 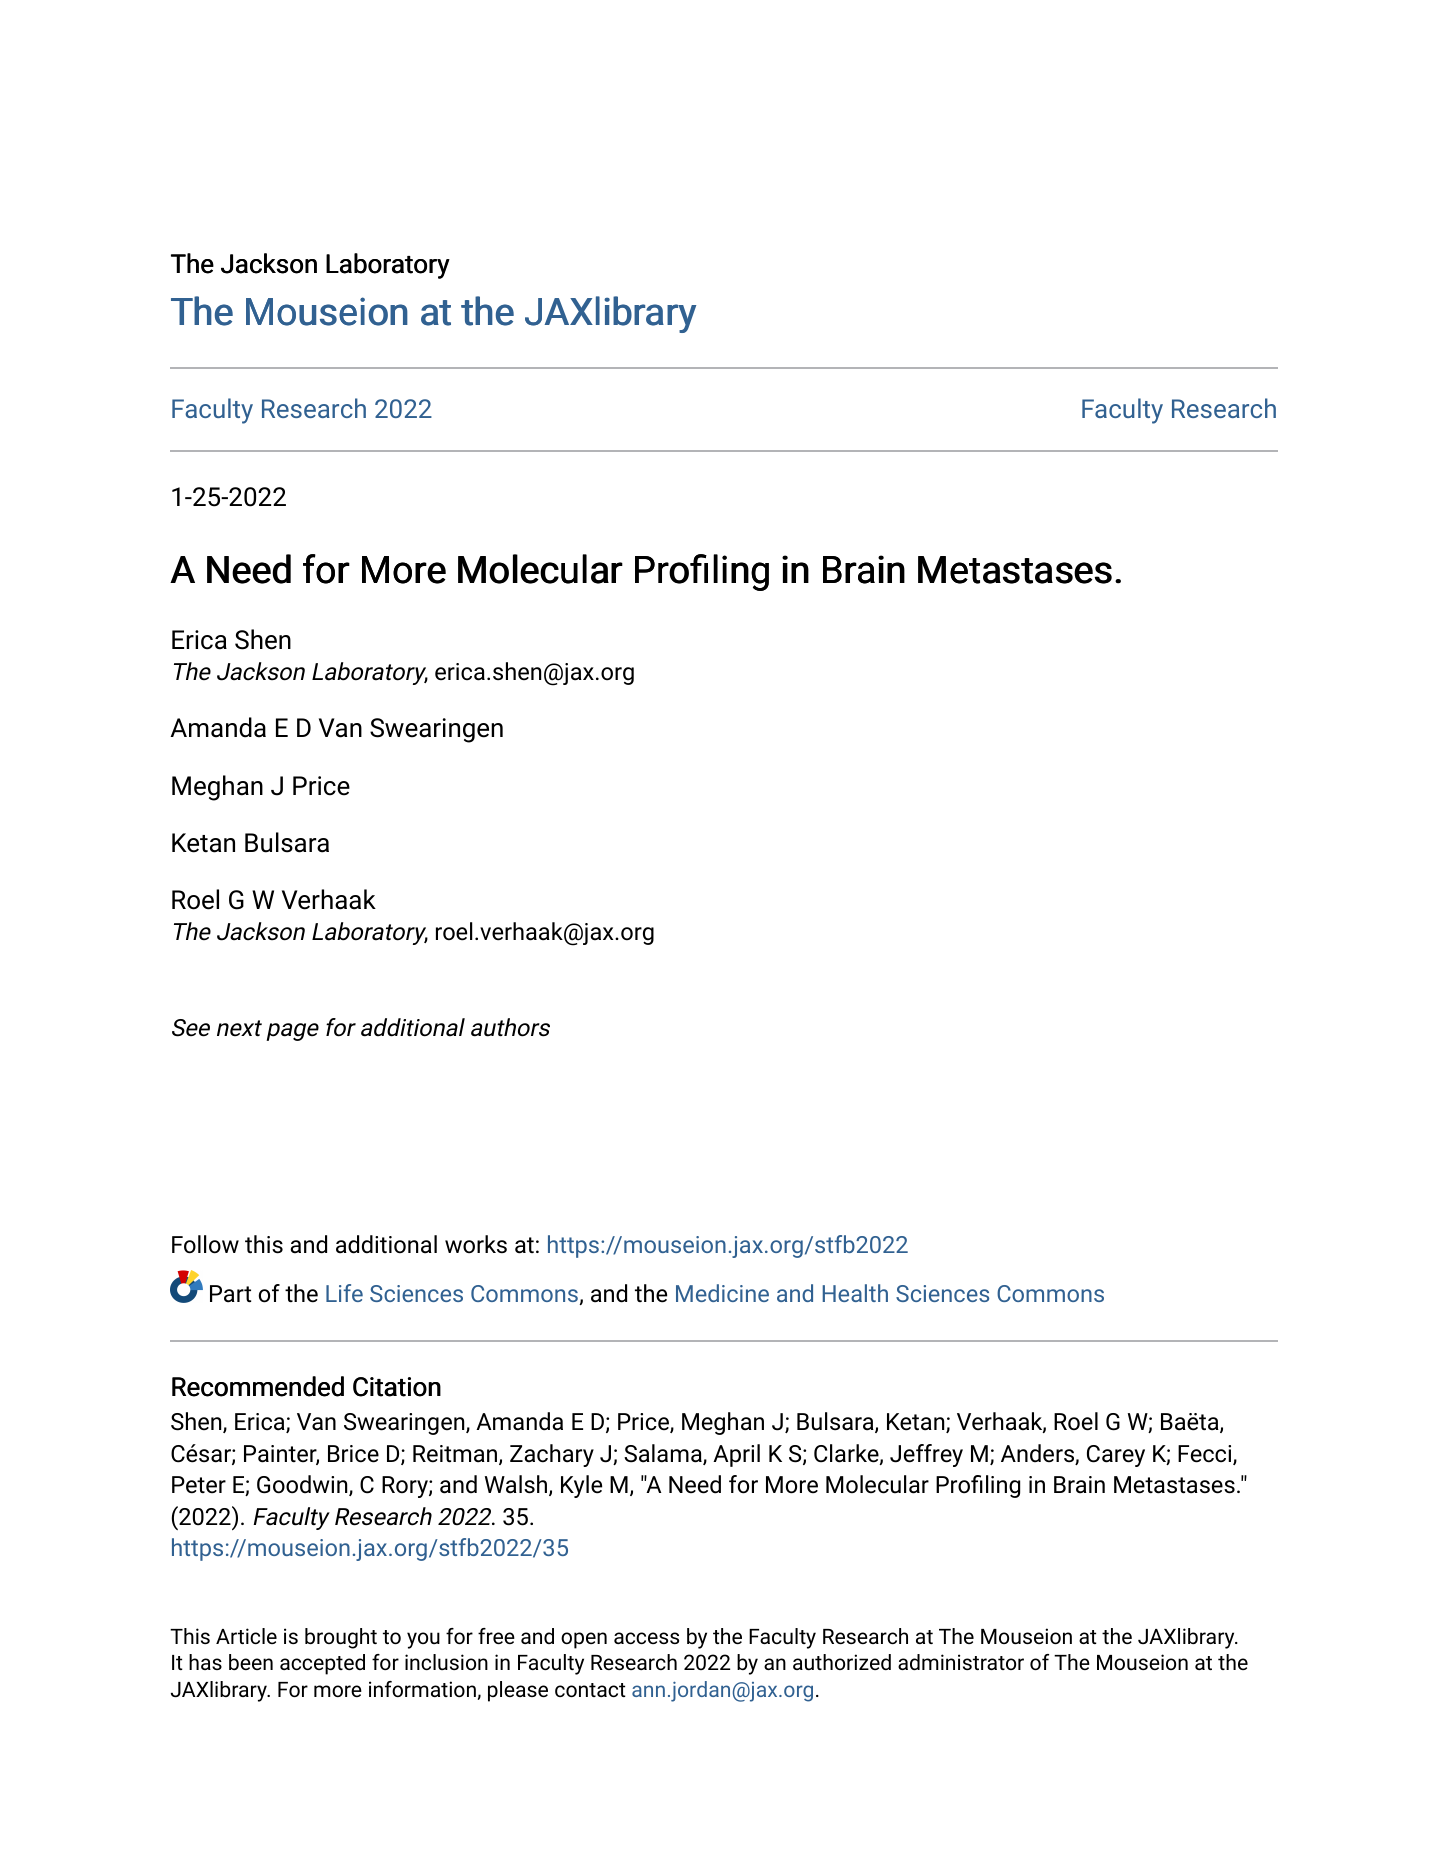 I want to click on Anders, so click(x=1038, y=1454).
